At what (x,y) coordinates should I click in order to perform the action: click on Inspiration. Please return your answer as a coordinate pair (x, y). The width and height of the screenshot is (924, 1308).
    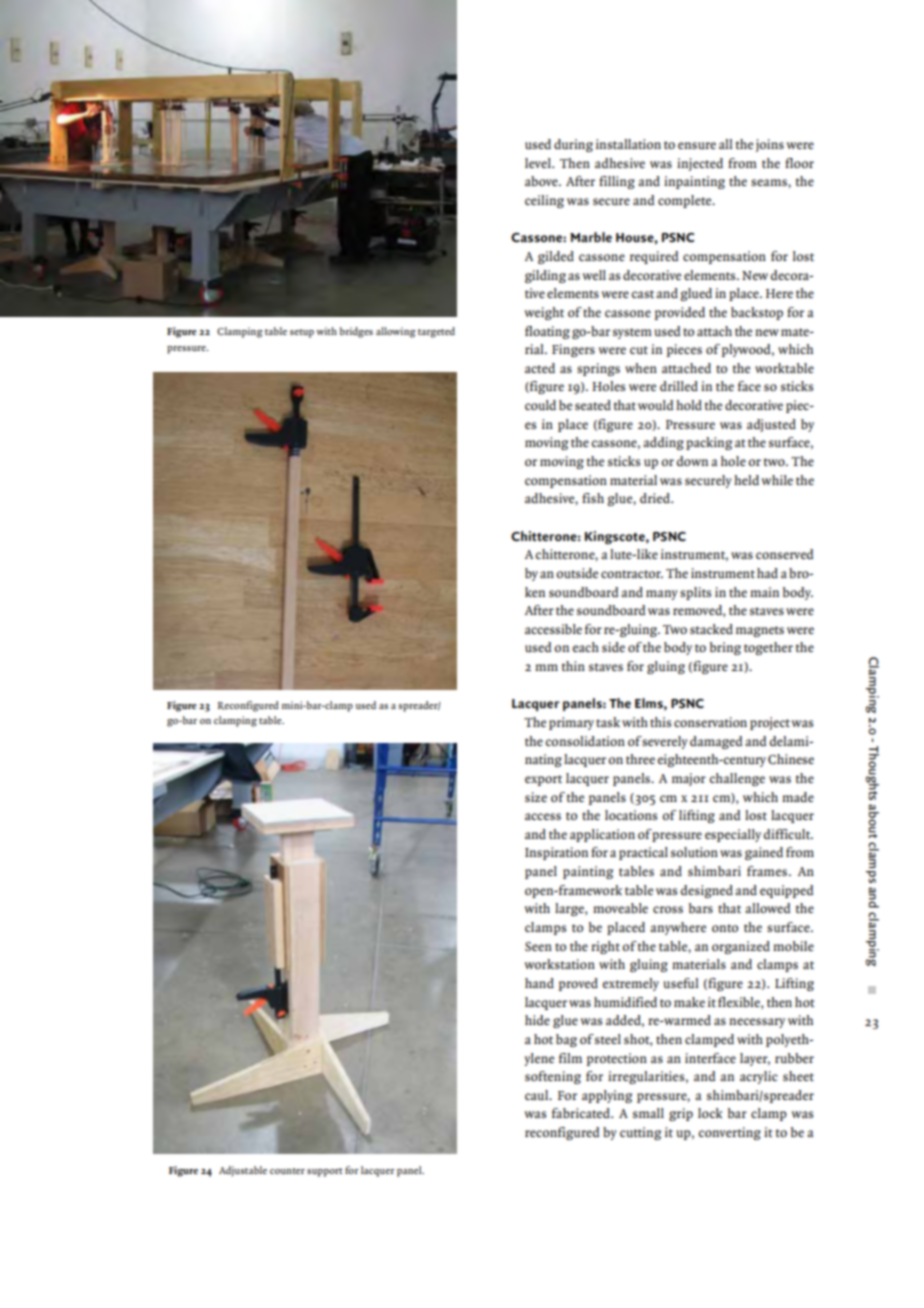
    Looking at the image, I should click on (556, 853).
